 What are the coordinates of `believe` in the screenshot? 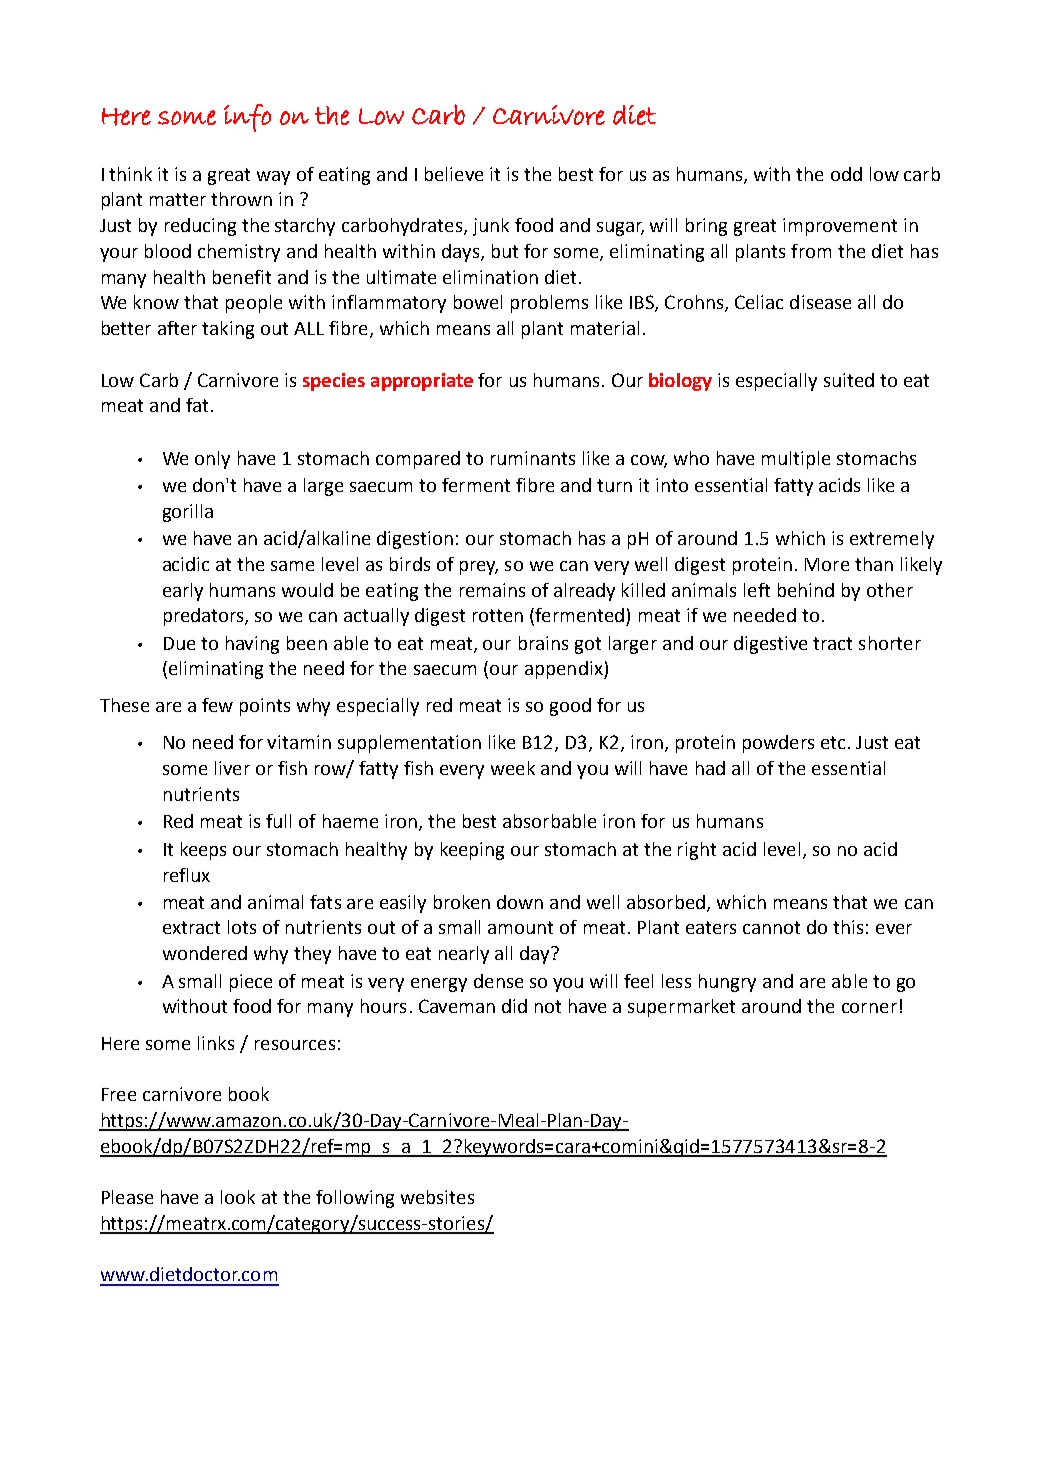 It's located at (454, 174).
